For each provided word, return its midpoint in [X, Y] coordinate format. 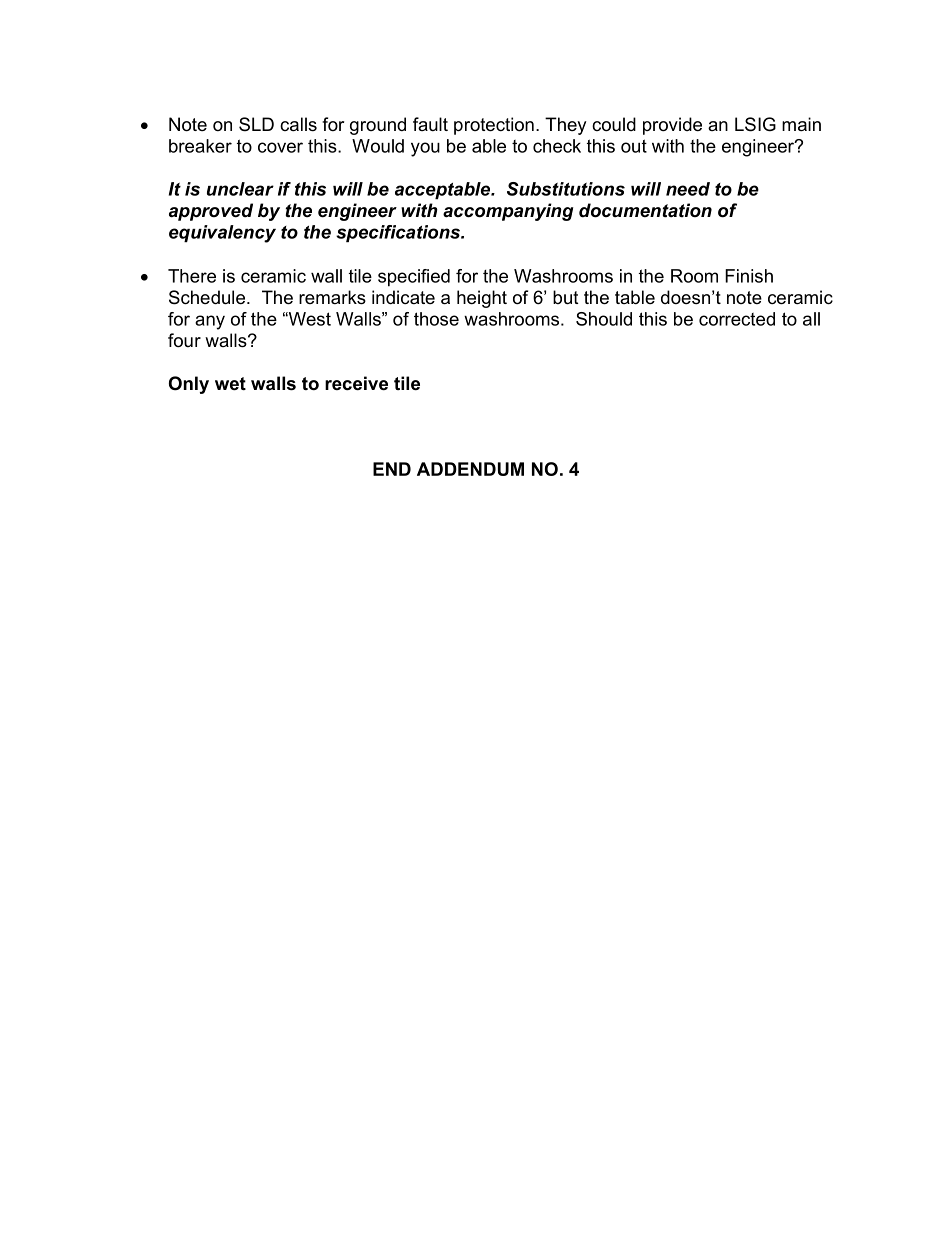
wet [230, 384]
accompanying [508, 212]
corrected [737, 319]
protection [494, 126]
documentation [645, 210]
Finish [749, 276]
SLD [256, 124]
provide [672, 126]
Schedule [208, 297]
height [482, 299]
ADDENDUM [470, 469]
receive [356, 383]
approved [211, 212]
